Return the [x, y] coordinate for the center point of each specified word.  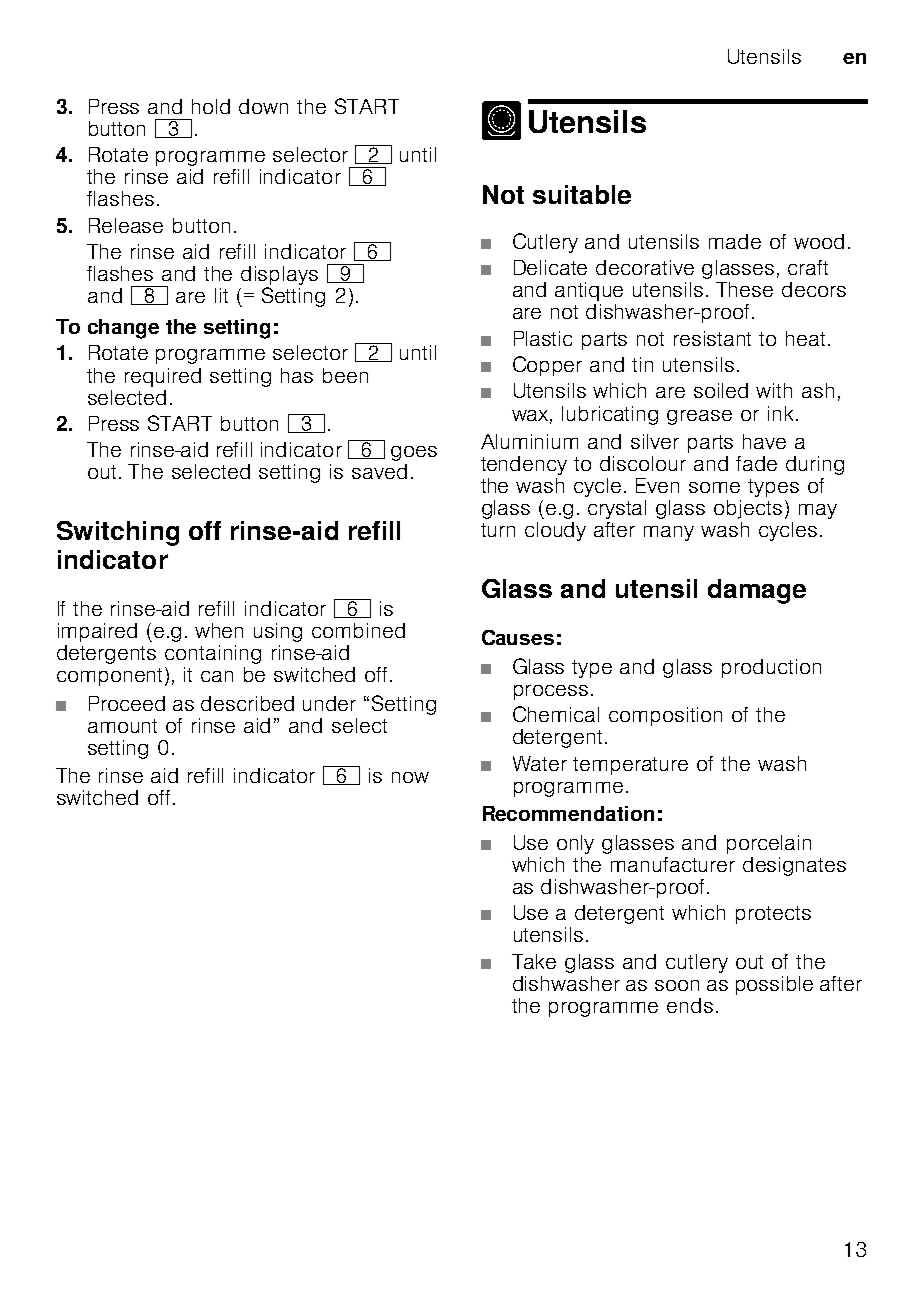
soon [677, 985]
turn [498, 530]
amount [122, 726]
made [735, 241]
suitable [582, 194]
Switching [118, 533]
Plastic [543, 338]
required [163, 377]
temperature [630, 766]
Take [534, 961]
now [410, 777]
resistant [712, 338]
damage [757, 591]
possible [774, 985]
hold [211, 106]
